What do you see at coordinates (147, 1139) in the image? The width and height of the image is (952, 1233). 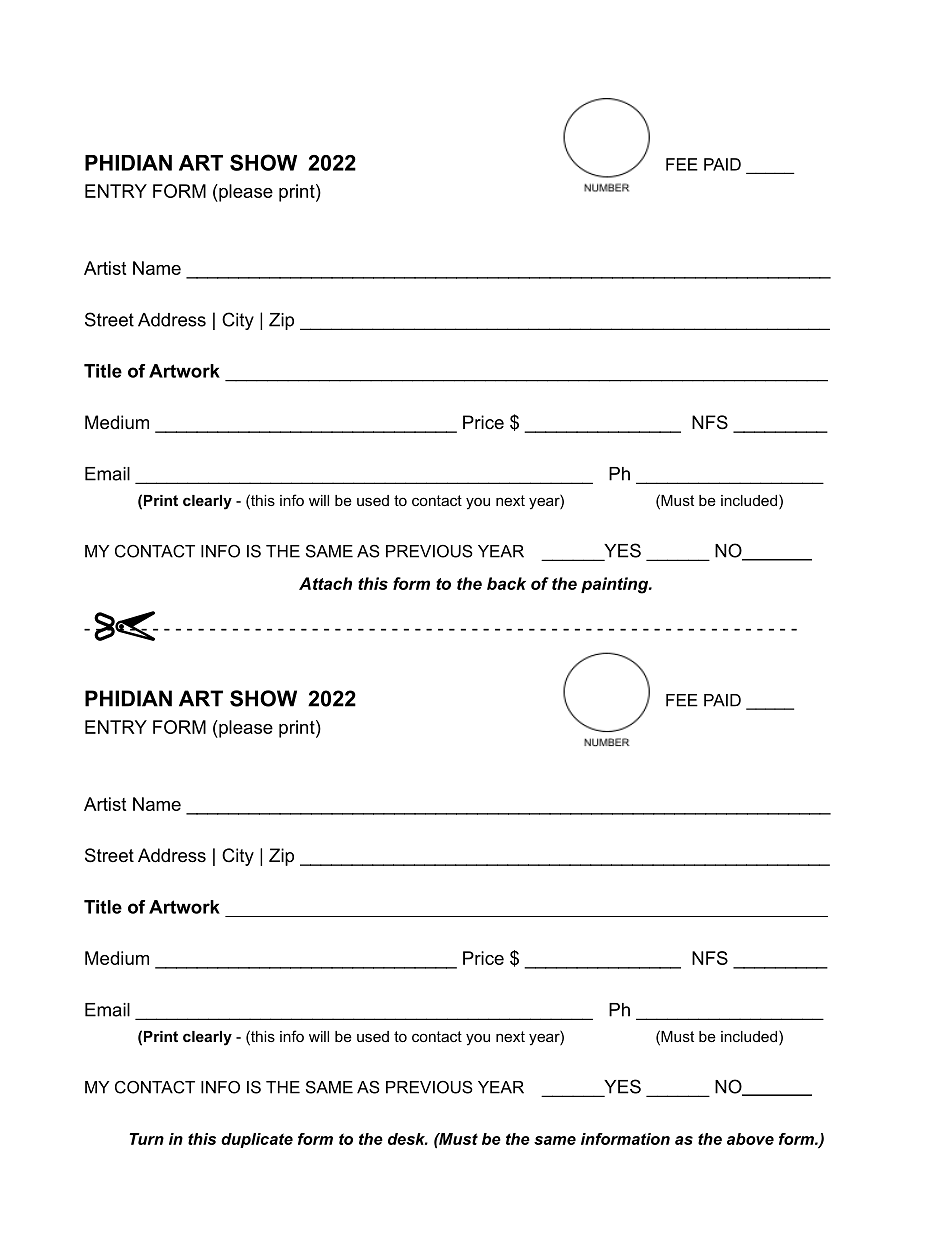 I see `Turn` at bounding box center [147, 1139].
